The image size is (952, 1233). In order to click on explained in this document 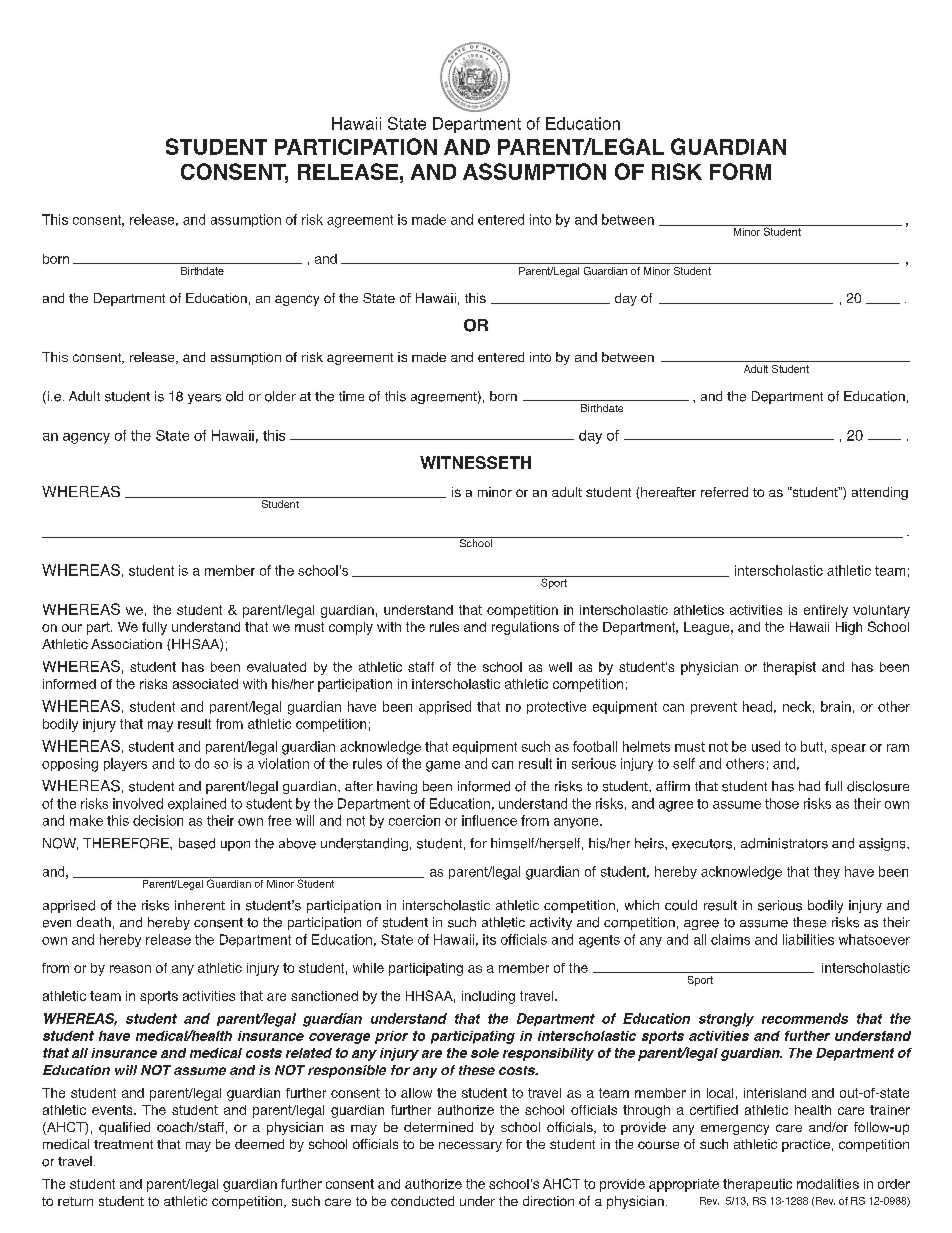, I will do `click(197, 804)`.
